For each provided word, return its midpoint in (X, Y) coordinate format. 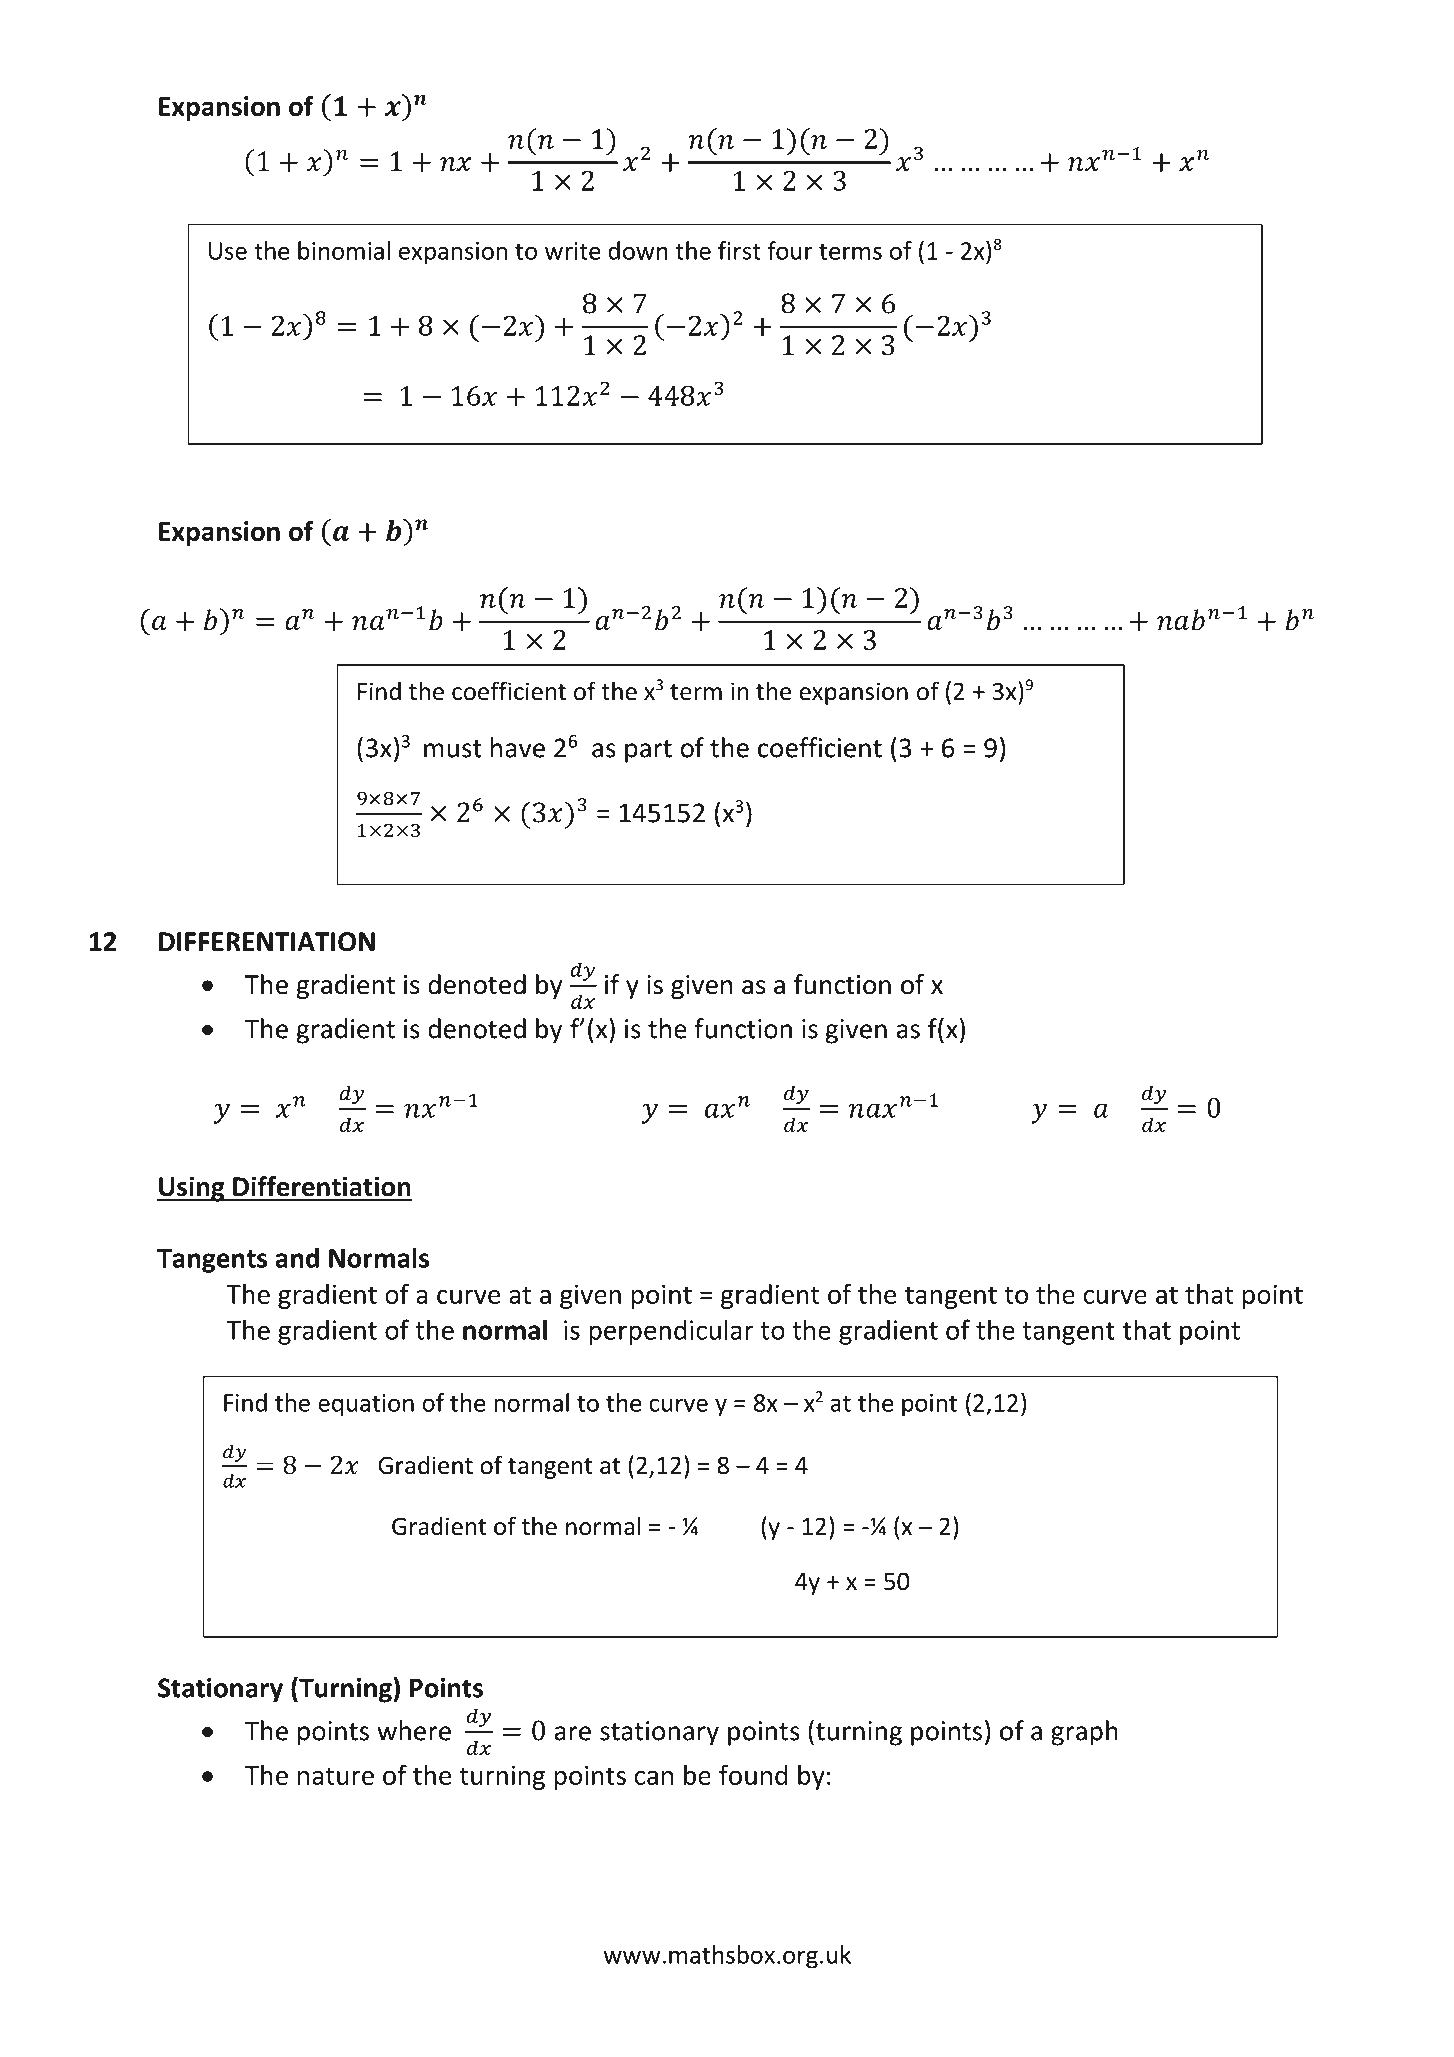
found (753, 1774)
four (790, 250)
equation (366, 1405)
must (453, 749)
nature (336, 1776)
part (648, 751)
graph (1084, 1733)
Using (192, 1189)
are (573, 1733)
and (297, 1257)
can (653, 1778)
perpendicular (671, 1332)
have (518, 747)
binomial (344, 250)
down (638, 250)
